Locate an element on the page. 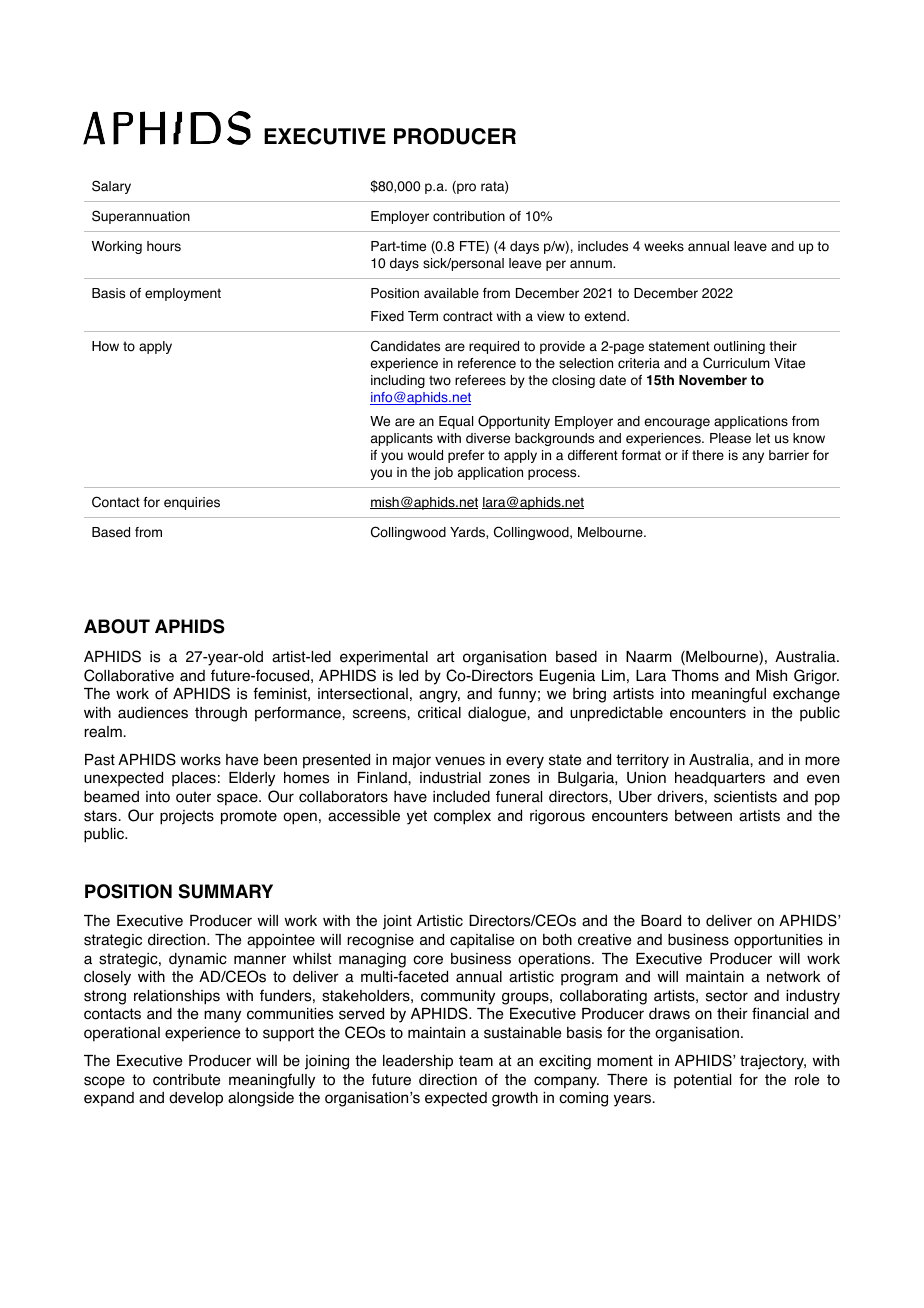  team is located at coordinates (476, 1061).
